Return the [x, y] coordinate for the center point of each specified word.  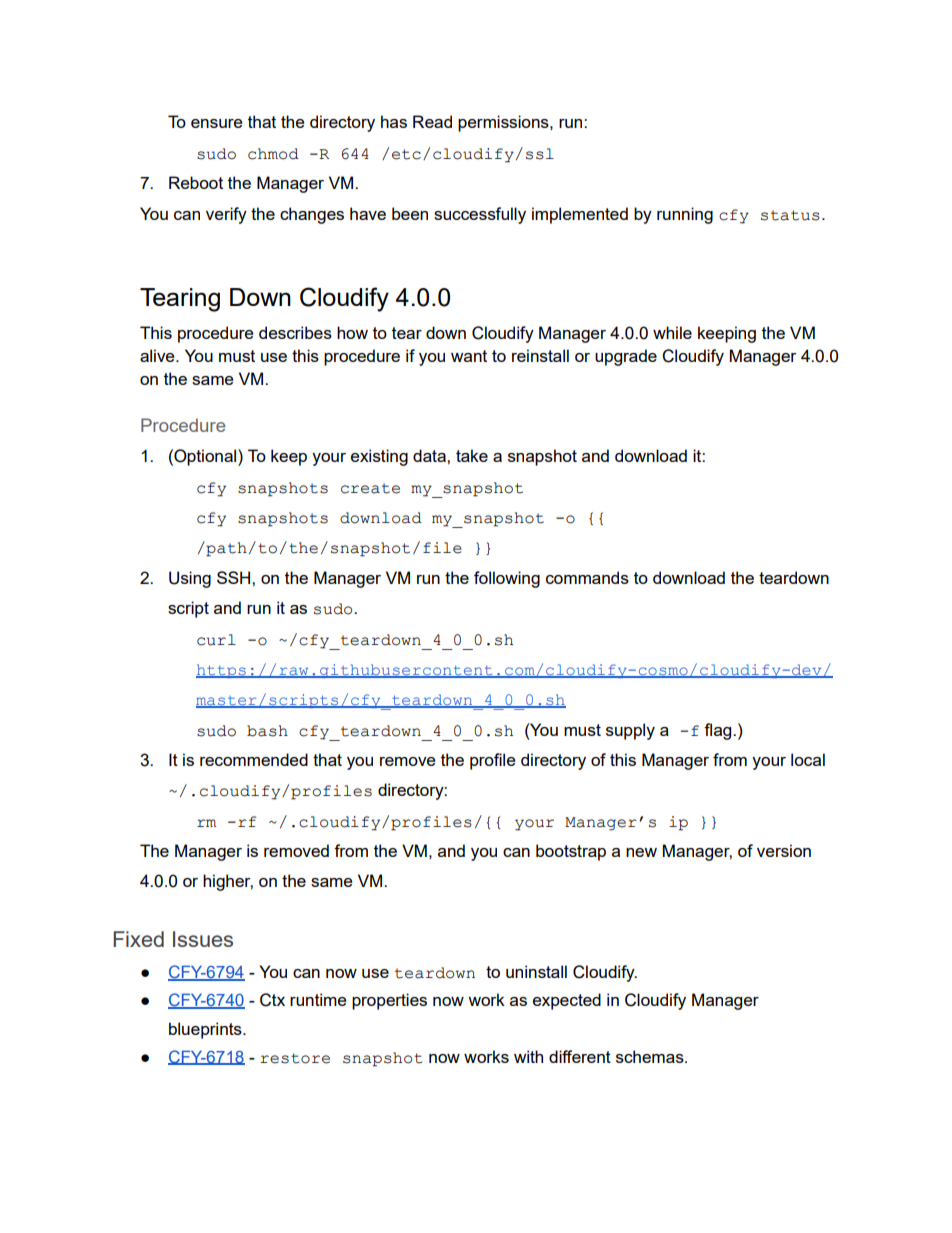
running [685, 215]
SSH [235, 577]
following [507, 579]
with [528, 1056]
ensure [216, 123]
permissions [504, 123]
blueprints [206, 1030]
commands [587, 577]
